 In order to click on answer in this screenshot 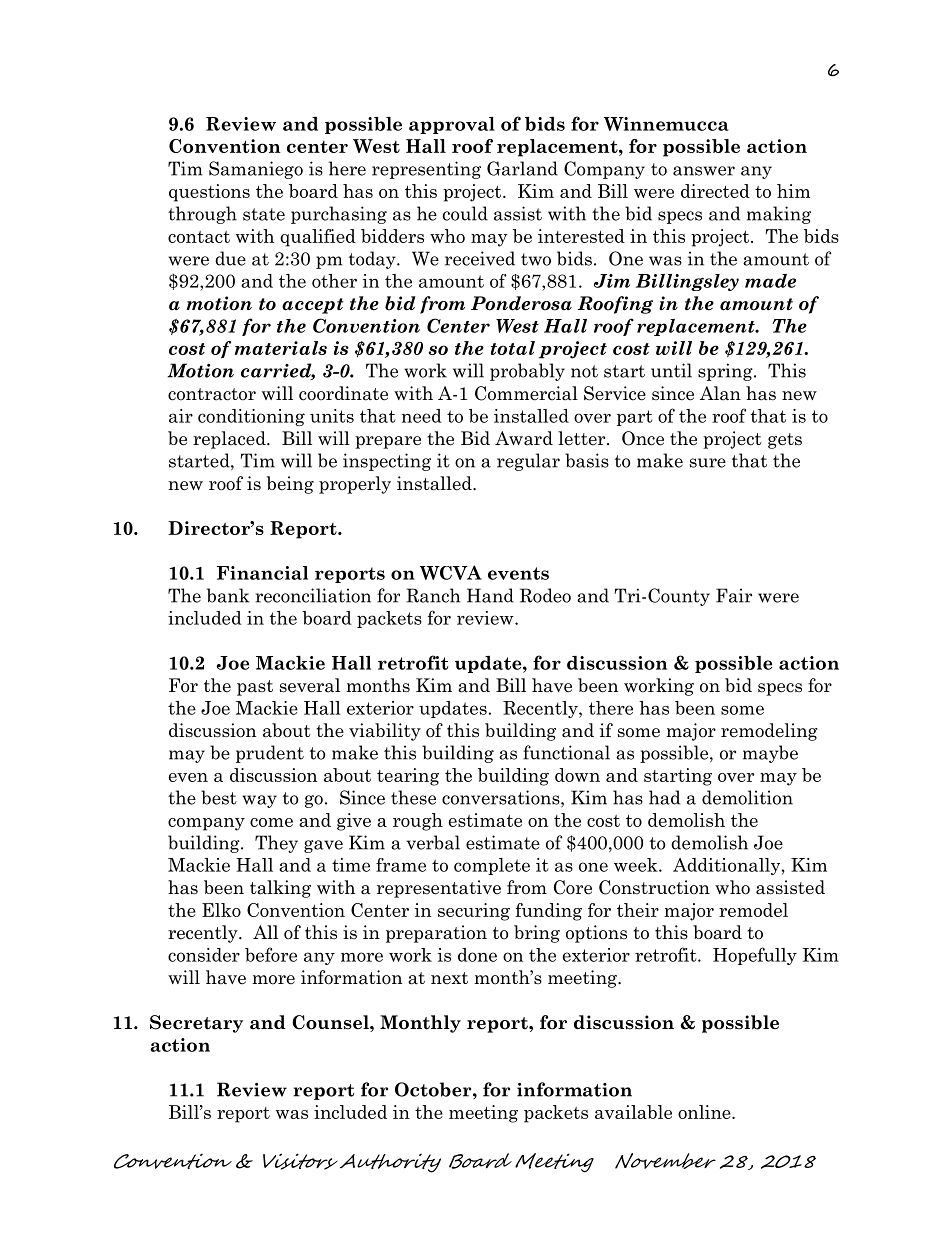, I will do `click(704, 171)`.
